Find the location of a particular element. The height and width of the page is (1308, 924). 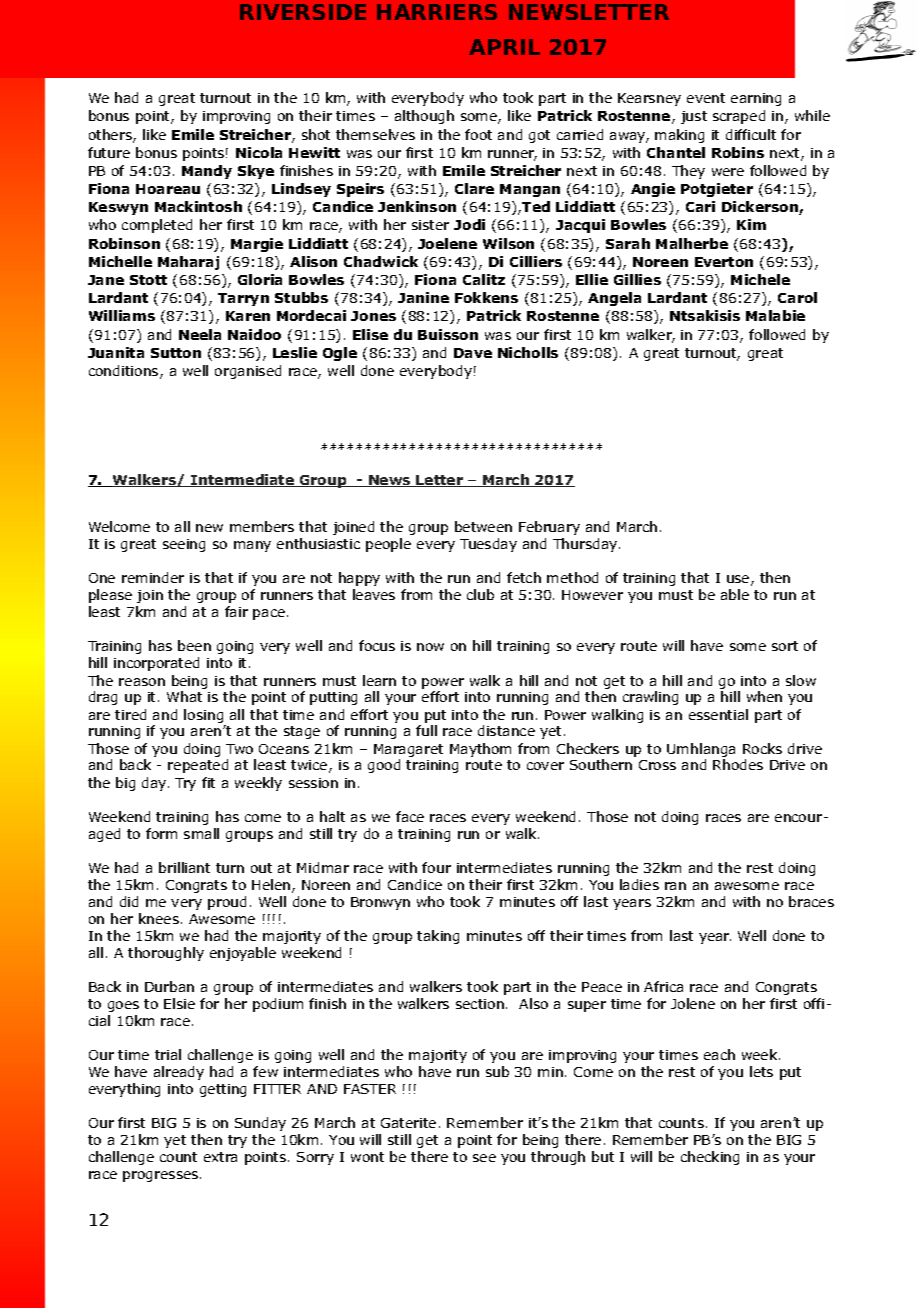

wont is located at coordinates (367, 1157).
